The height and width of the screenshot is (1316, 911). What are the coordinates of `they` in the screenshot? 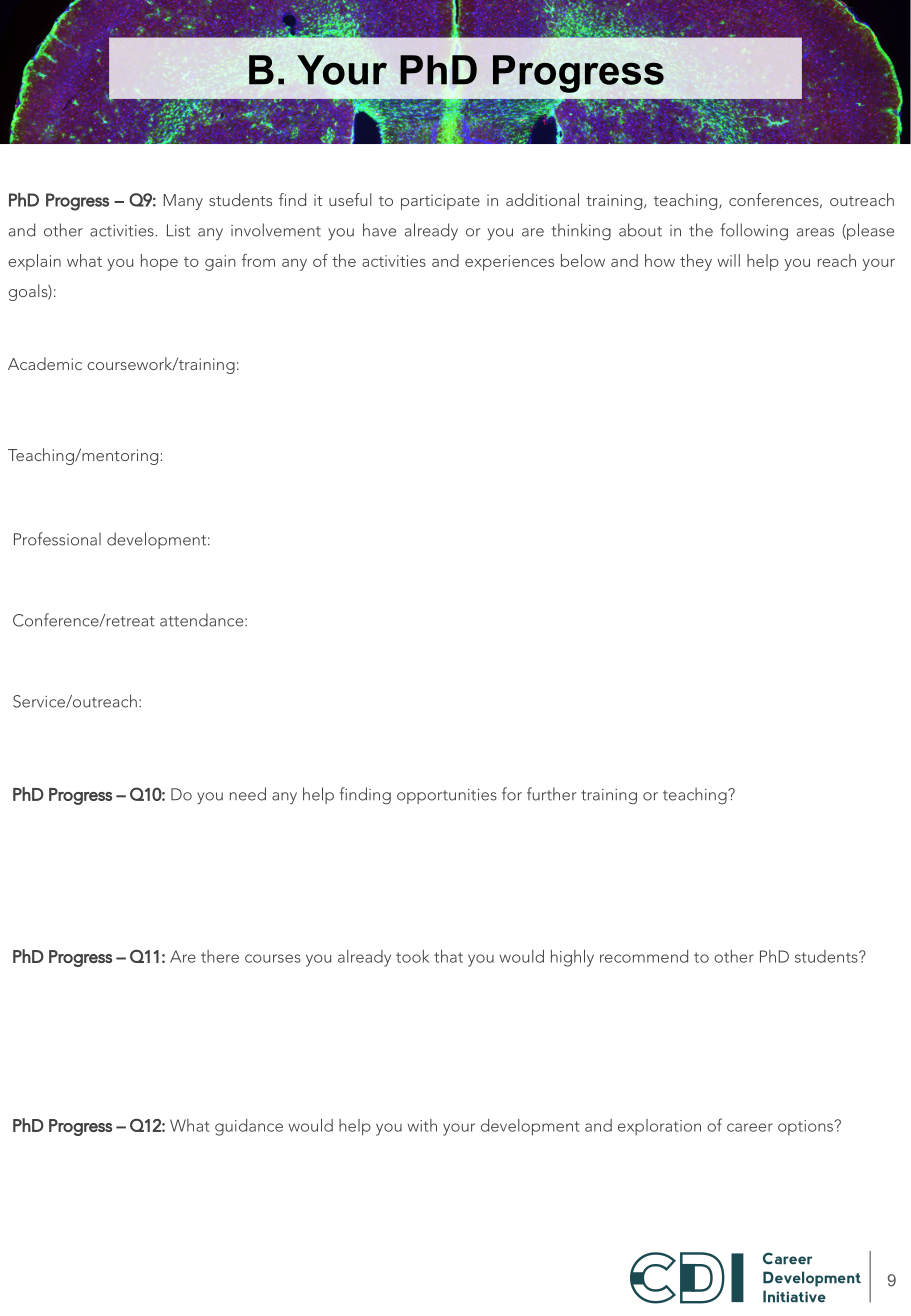 It's located at (696, 262).
